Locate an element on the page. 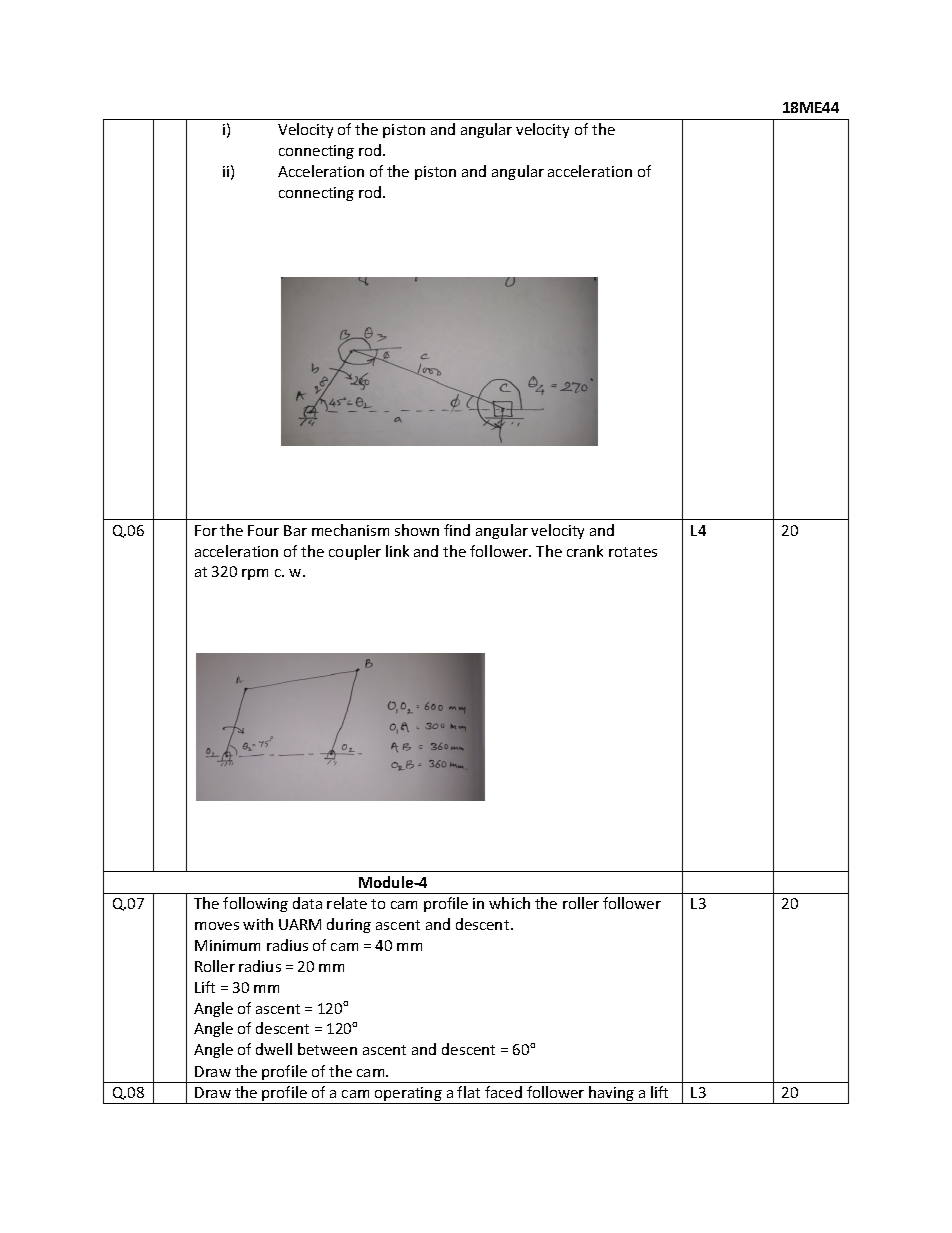 The height and width of the document is (1233, 952). crank is located at coordinates (585, 551).
